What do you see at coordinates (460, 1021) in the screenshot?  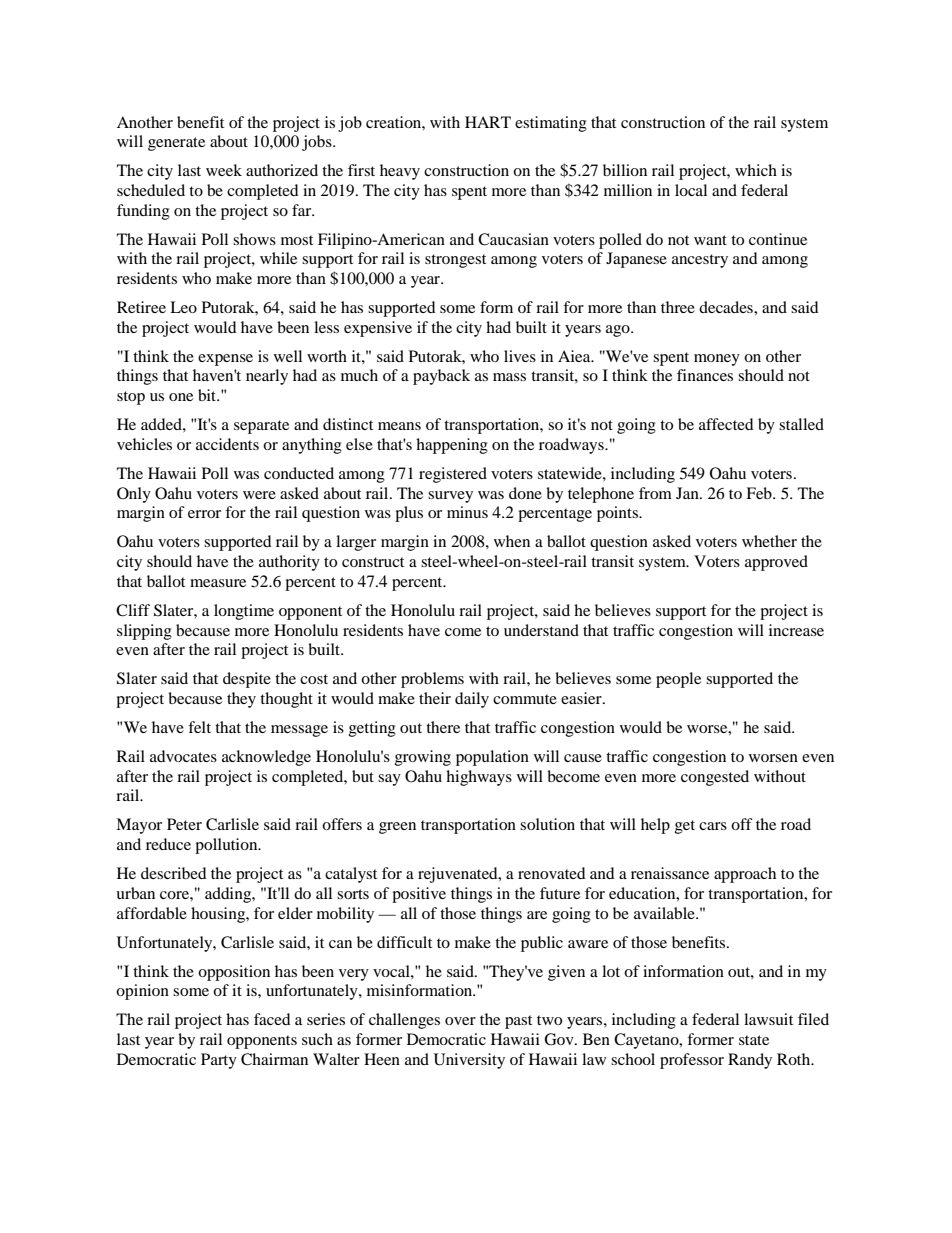 I see `over` at bounding box center [460, 1021].
